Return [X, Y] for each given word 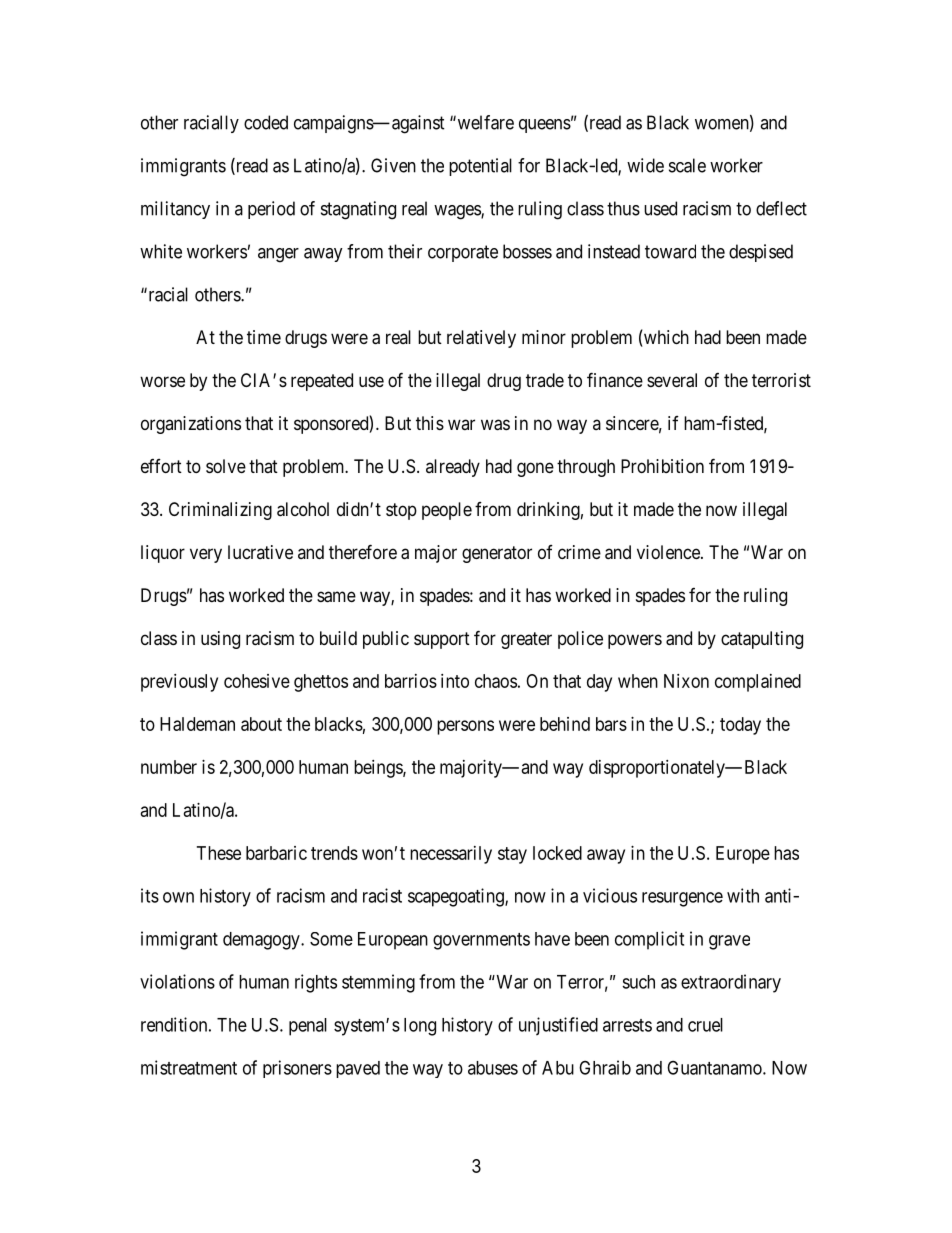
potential [480, 167]
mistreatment [189, 1067]
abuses [493, 1068]
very [206, 555]
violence [669, 552]
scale [687, 165]
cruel [705, 1025]
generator [497, 554]
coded [266, 122]
